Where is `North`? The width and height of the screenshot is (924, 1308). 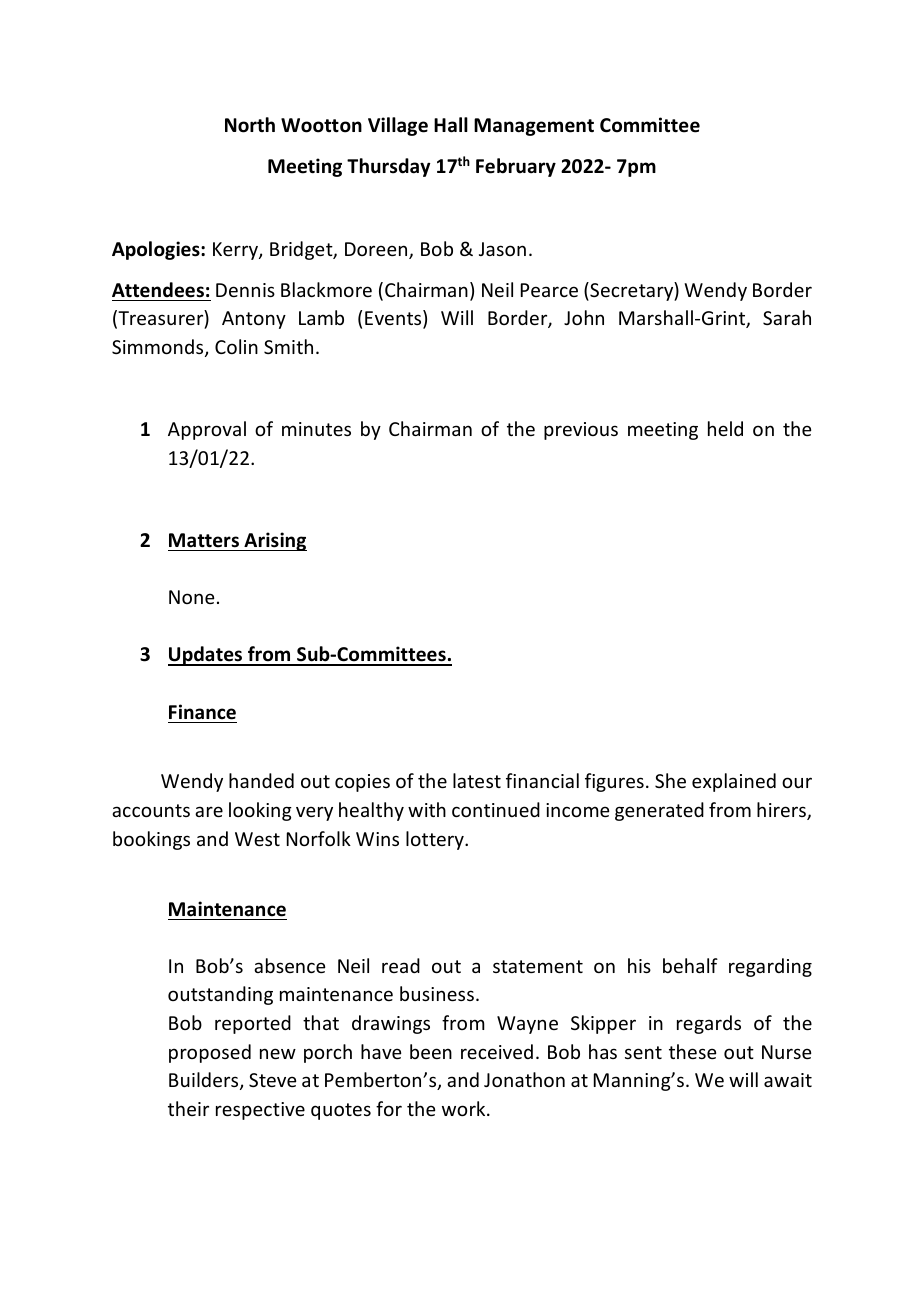
North is located at coordinates (250, 125).
